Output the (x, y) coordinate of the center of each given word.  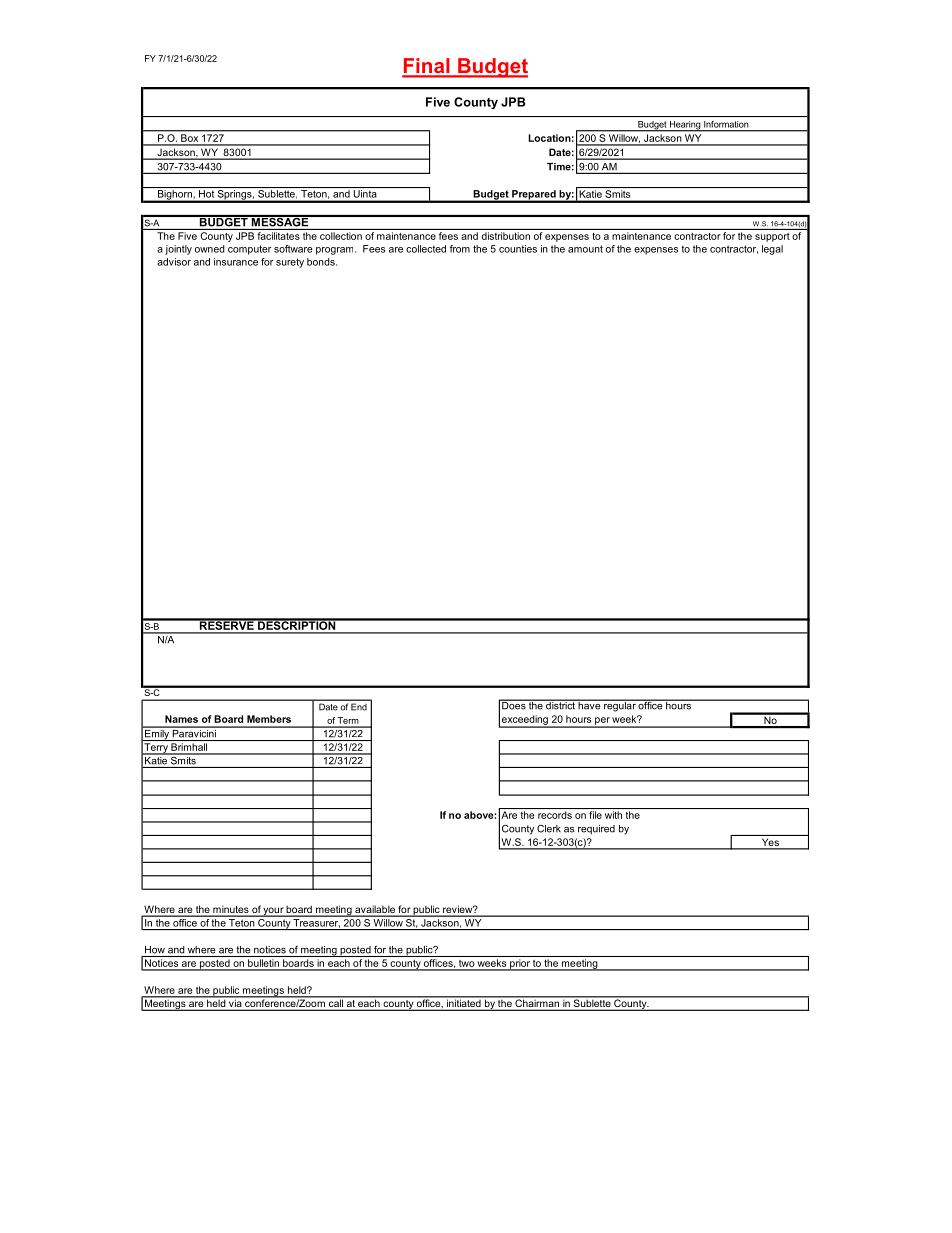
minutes (231, 910)
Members (269, 719)
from (460, 249)
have (589, 705)
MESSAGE (280, 221)
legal (772, 250)
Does (514, 705)
